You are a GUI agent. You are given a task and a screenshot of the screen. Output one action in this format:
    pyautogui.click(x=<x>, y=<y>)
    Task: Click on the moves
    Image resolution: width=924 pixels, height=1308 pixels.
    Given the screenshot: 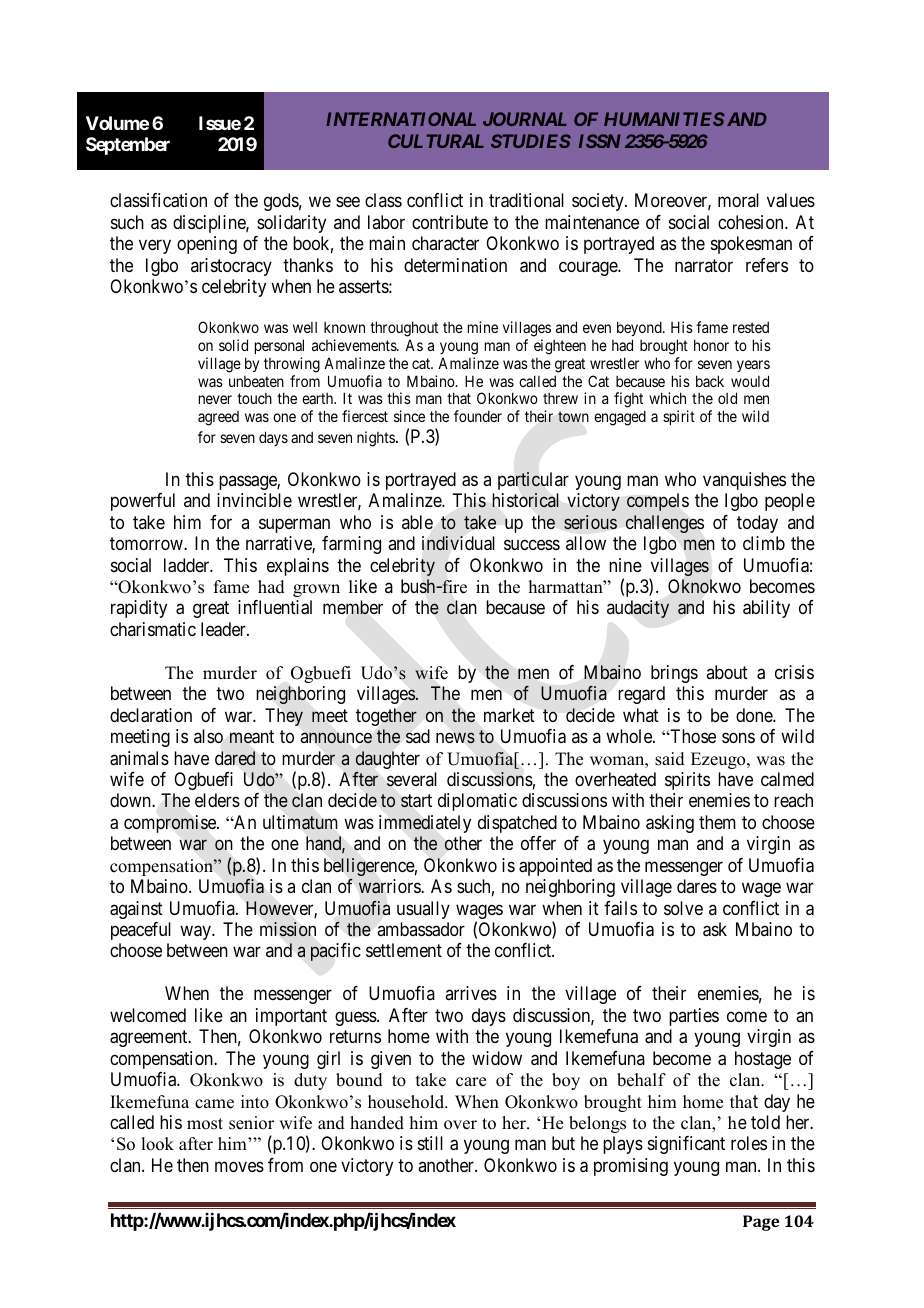 What is the action you would take?
    pyautogui.click(x=239, y=1166)
